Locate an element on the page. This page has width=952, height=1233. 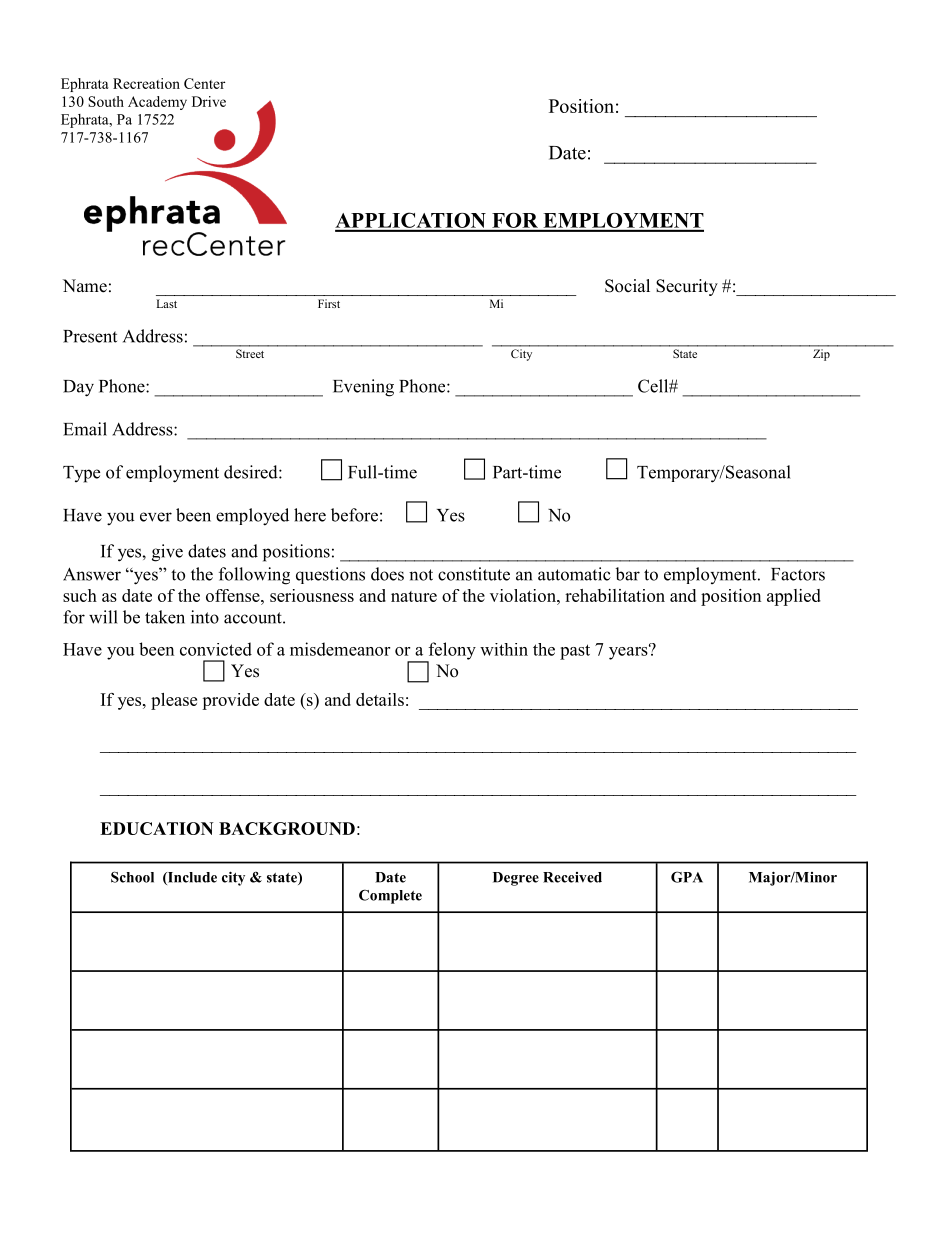
Academy is located at coordinates (157, 103).
